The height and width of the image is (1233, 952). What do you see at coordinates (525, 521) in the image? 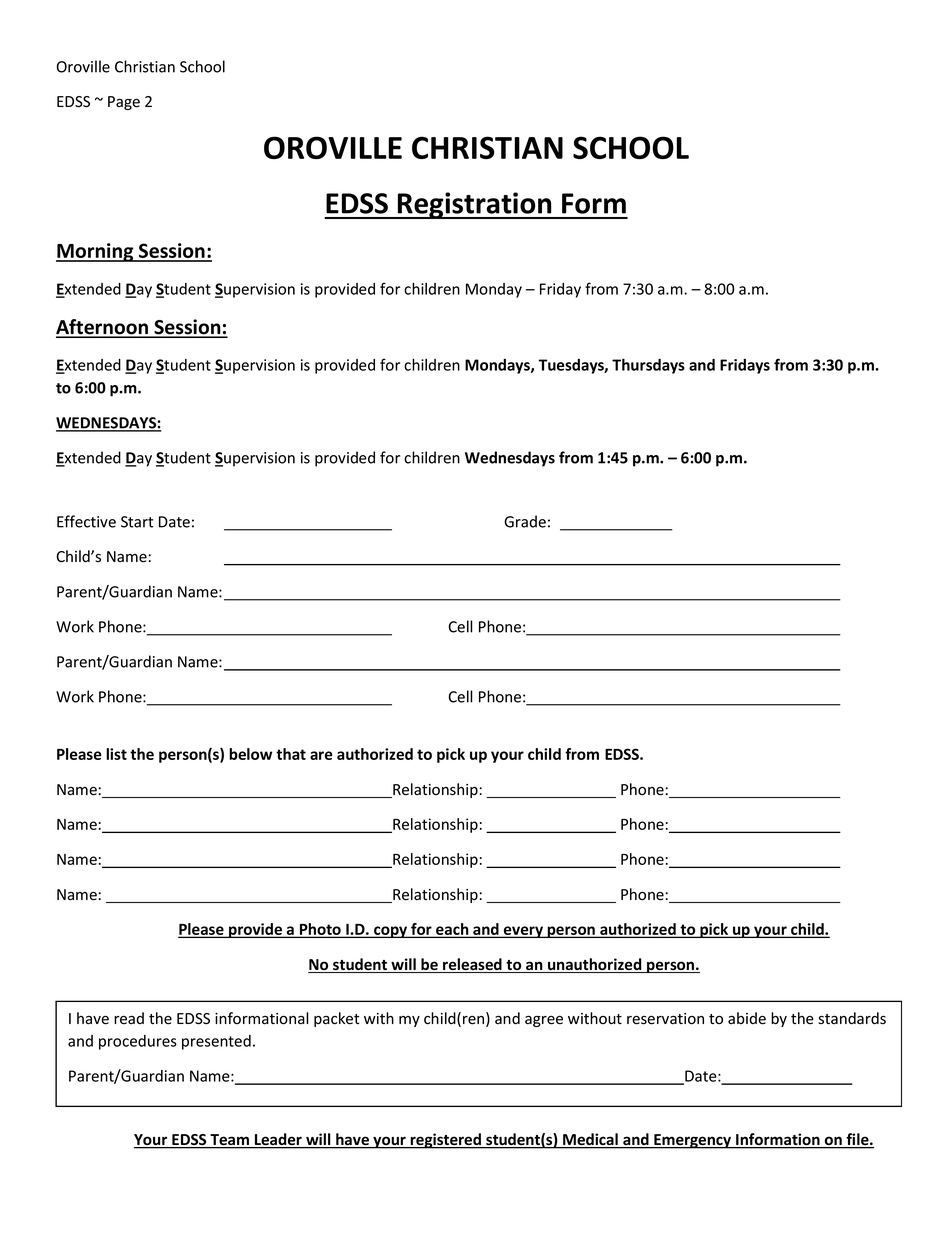
I see `Grade` at bounding box center [525, 521].
